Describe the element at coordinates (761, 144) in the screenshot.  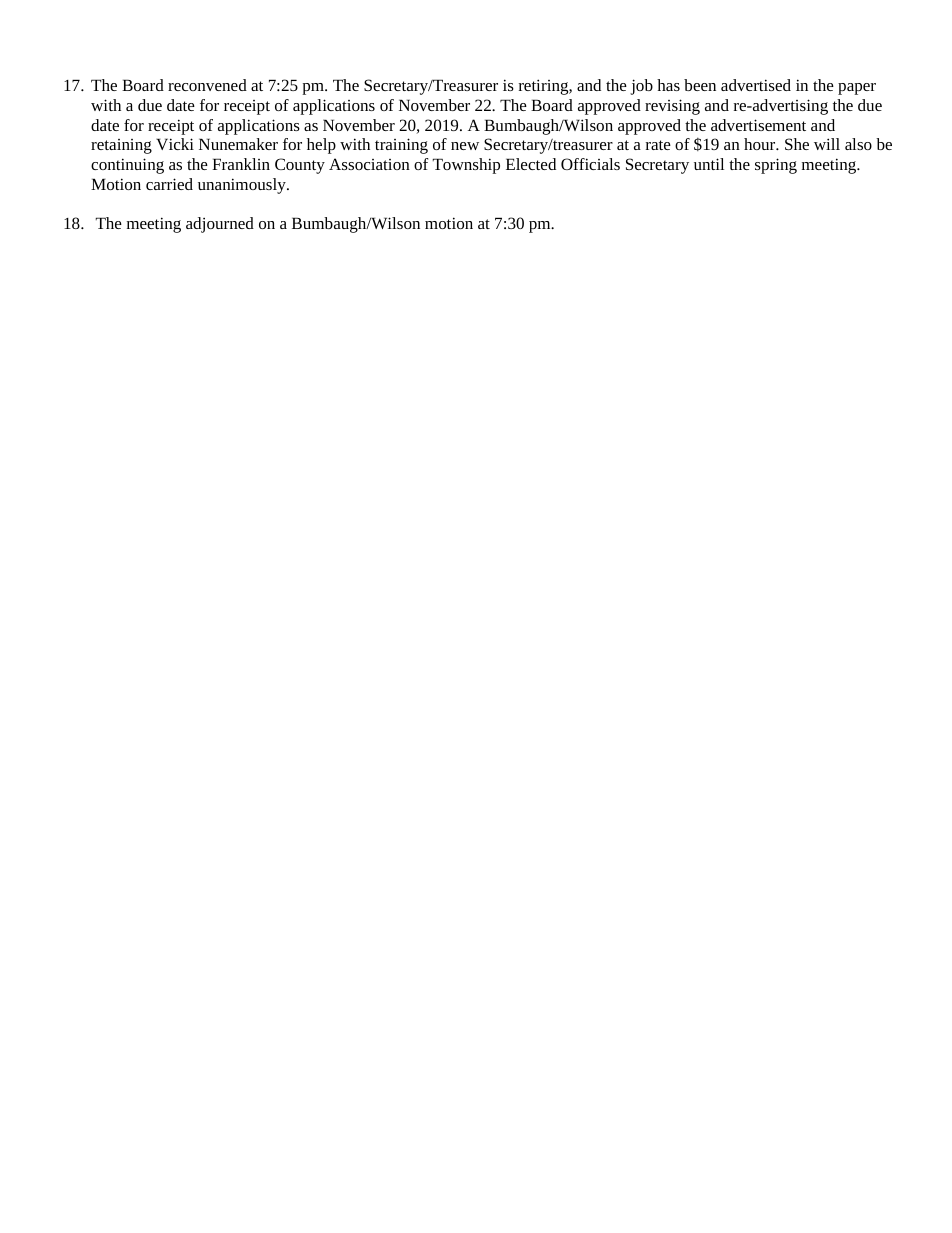
I see `hour` at that location.
